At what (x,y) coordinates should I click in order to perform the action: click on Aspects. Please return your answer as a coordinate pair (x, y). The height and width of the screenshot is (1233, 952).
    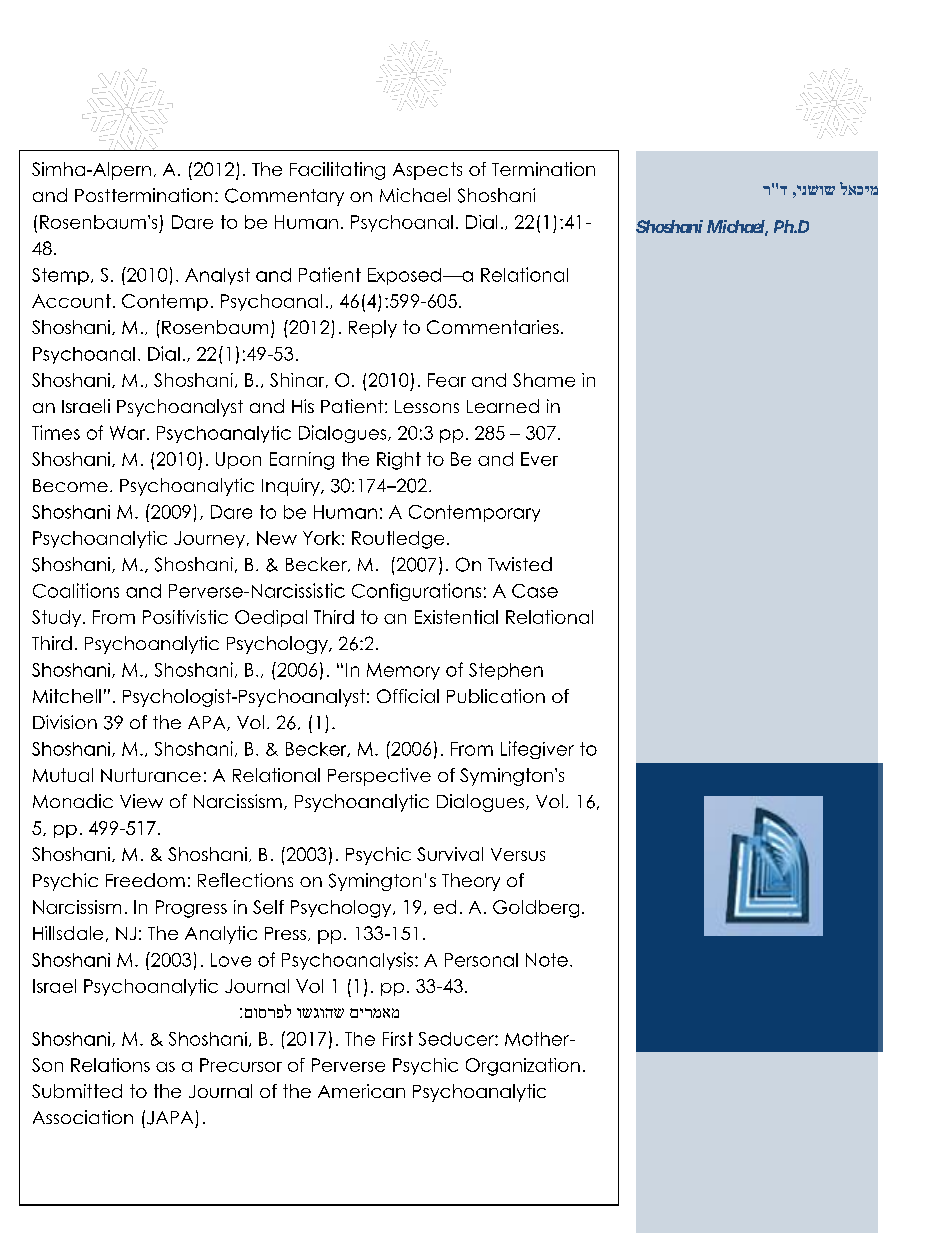
    Looking at the image, I should click on (427, 171).
